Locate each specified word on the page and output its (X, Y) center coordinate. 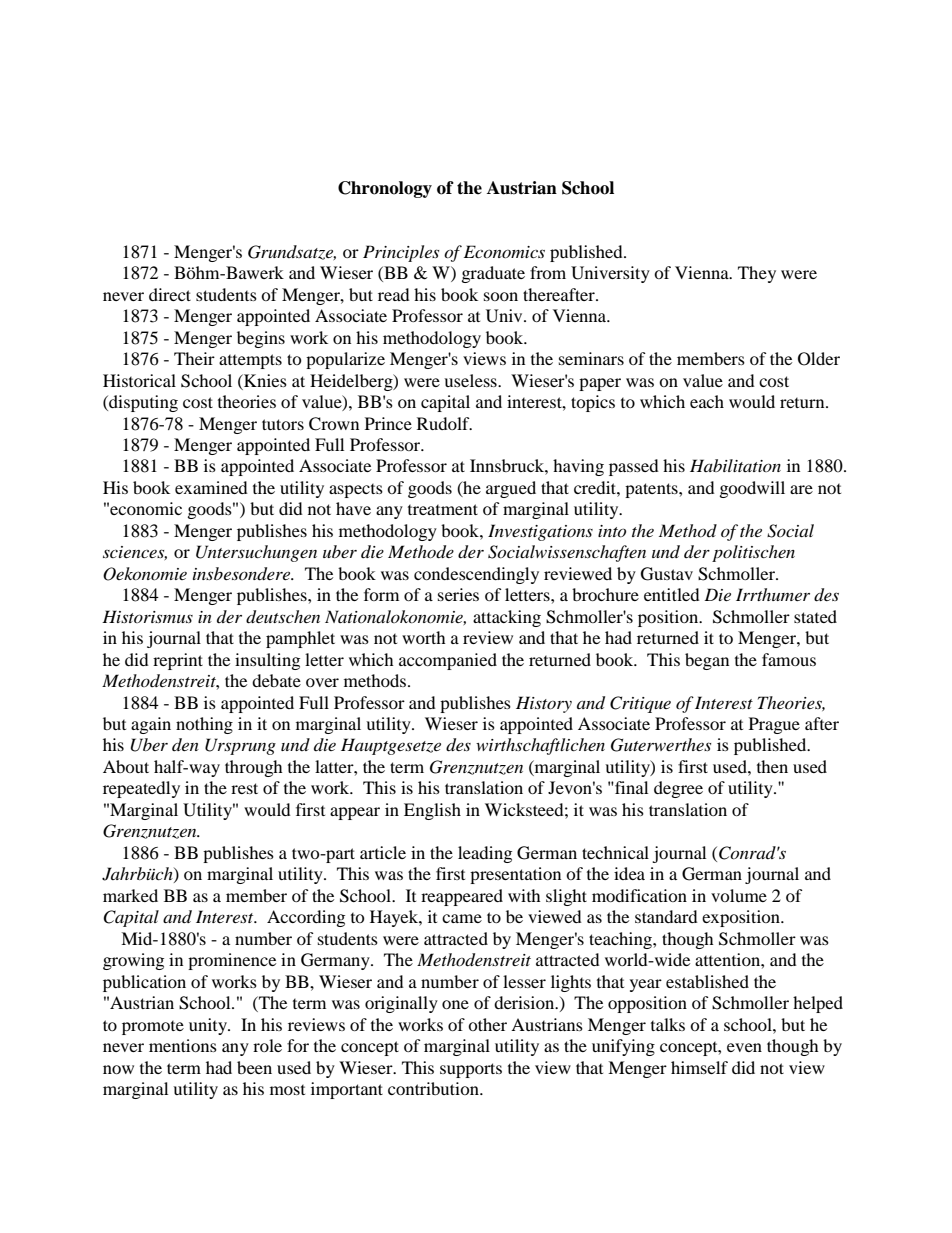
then (772, 766)
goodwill (752, 489)
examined (211, 487)
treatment (443, 509)
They (757, 274)
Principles (401, 253)
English (432, 811)
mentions (183, 1045)
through (254, 768)
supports (471, 1070)
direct (170, 294)
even (744, 1047)
